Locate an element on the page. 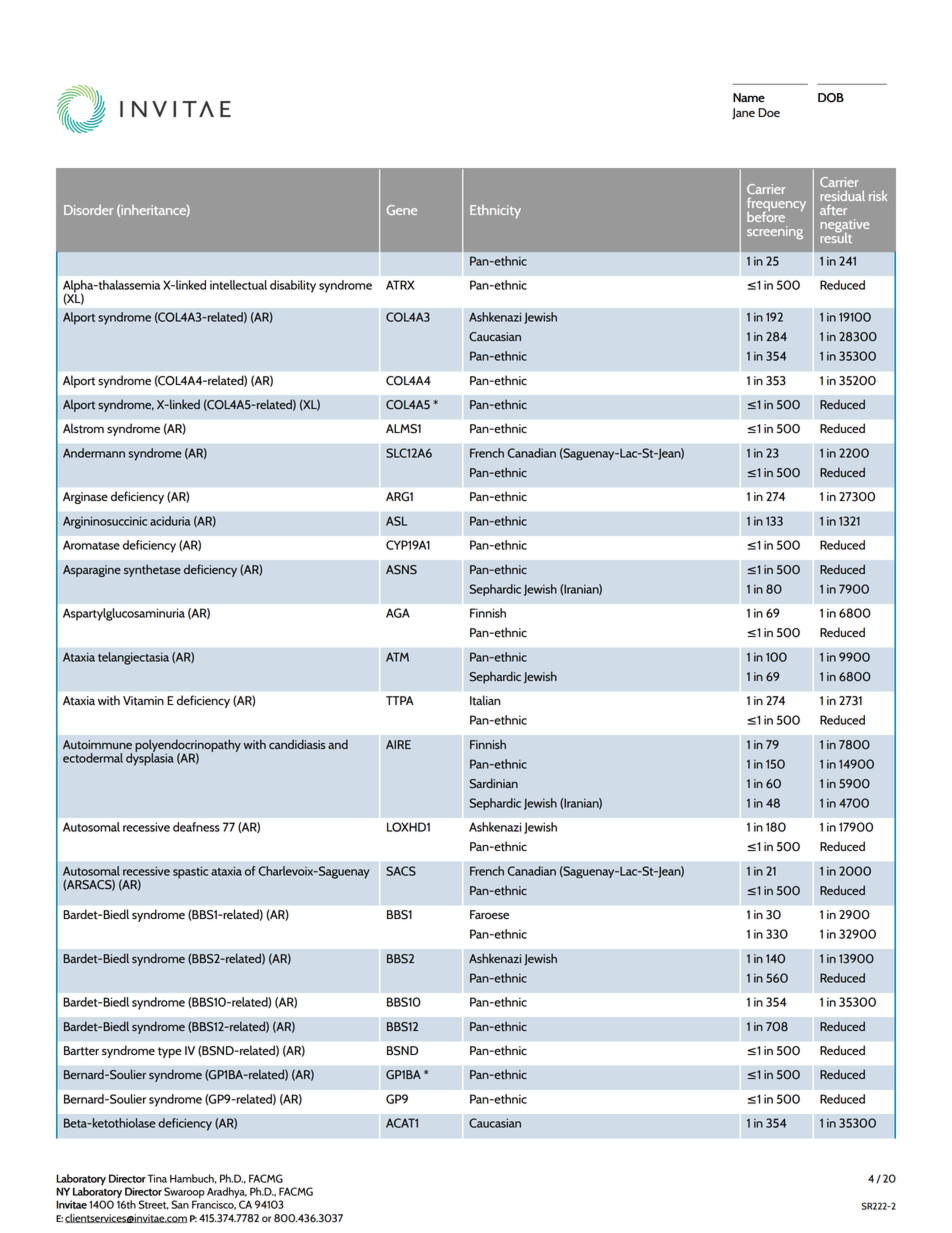 The height and width of the image is (1233, 952). ASL is located at coordinates (396, 521).
